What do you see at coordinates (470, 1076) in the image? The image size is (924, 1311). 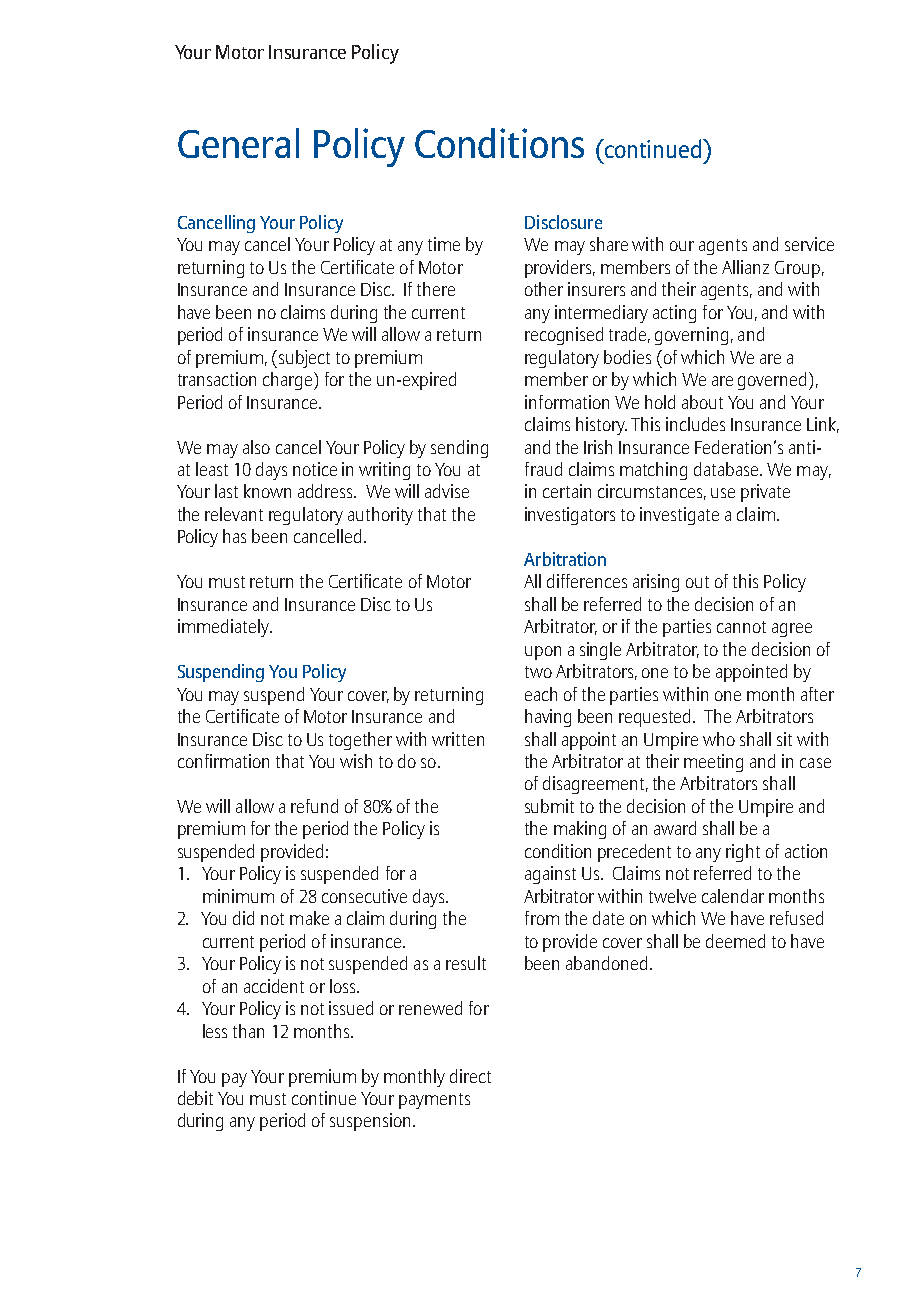 I see `direct` at bounding box center [470, 1076].
